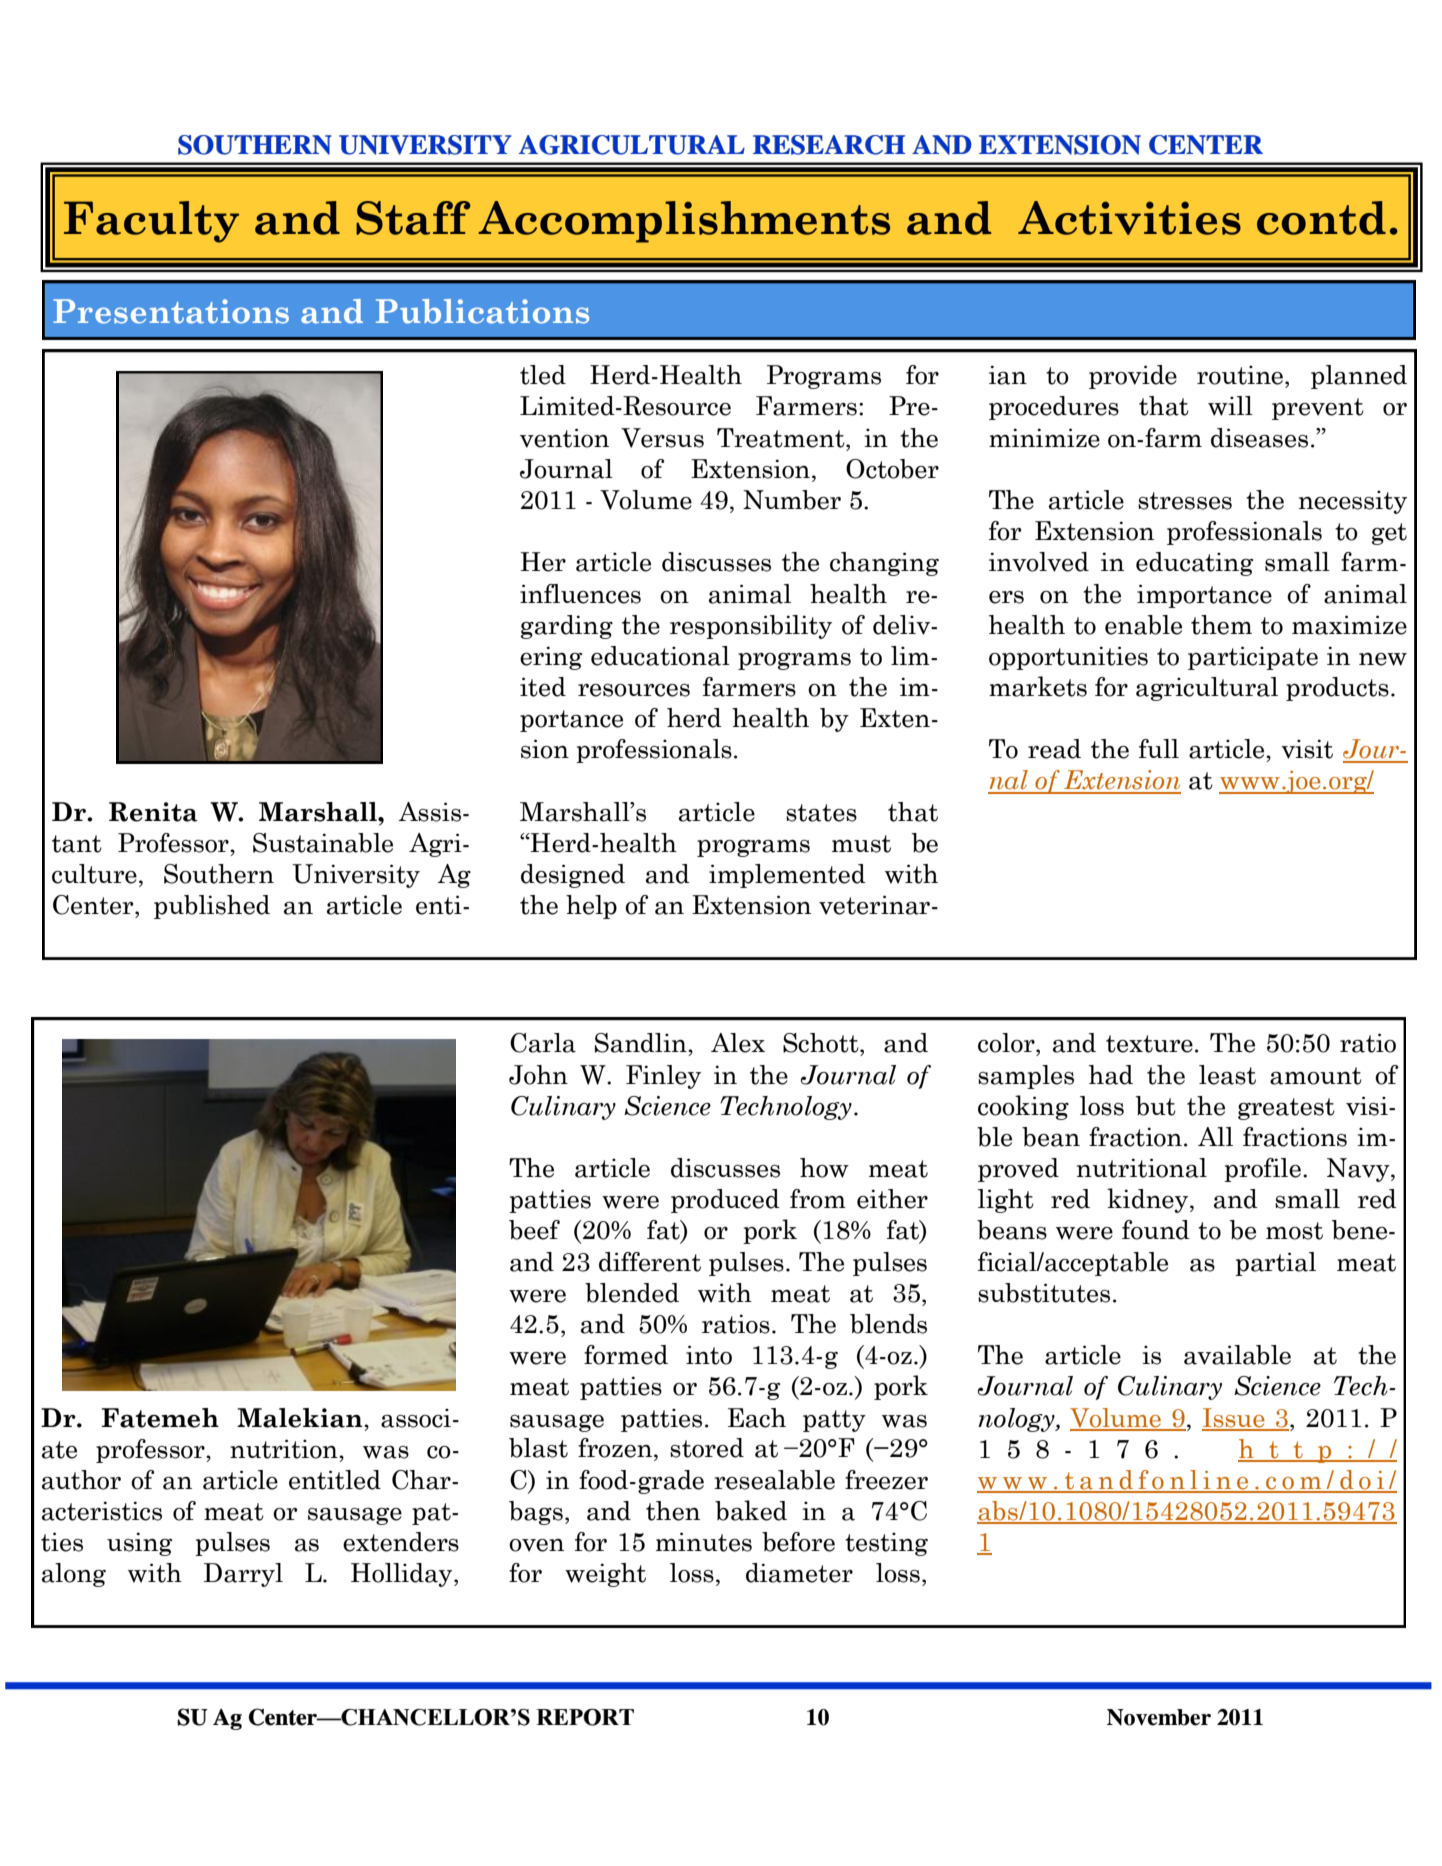 The image size is (1442, 1866). What do you see at coordinates (534, 1230) in the image?
I see `beef` at bounding box center [534, 1230].
